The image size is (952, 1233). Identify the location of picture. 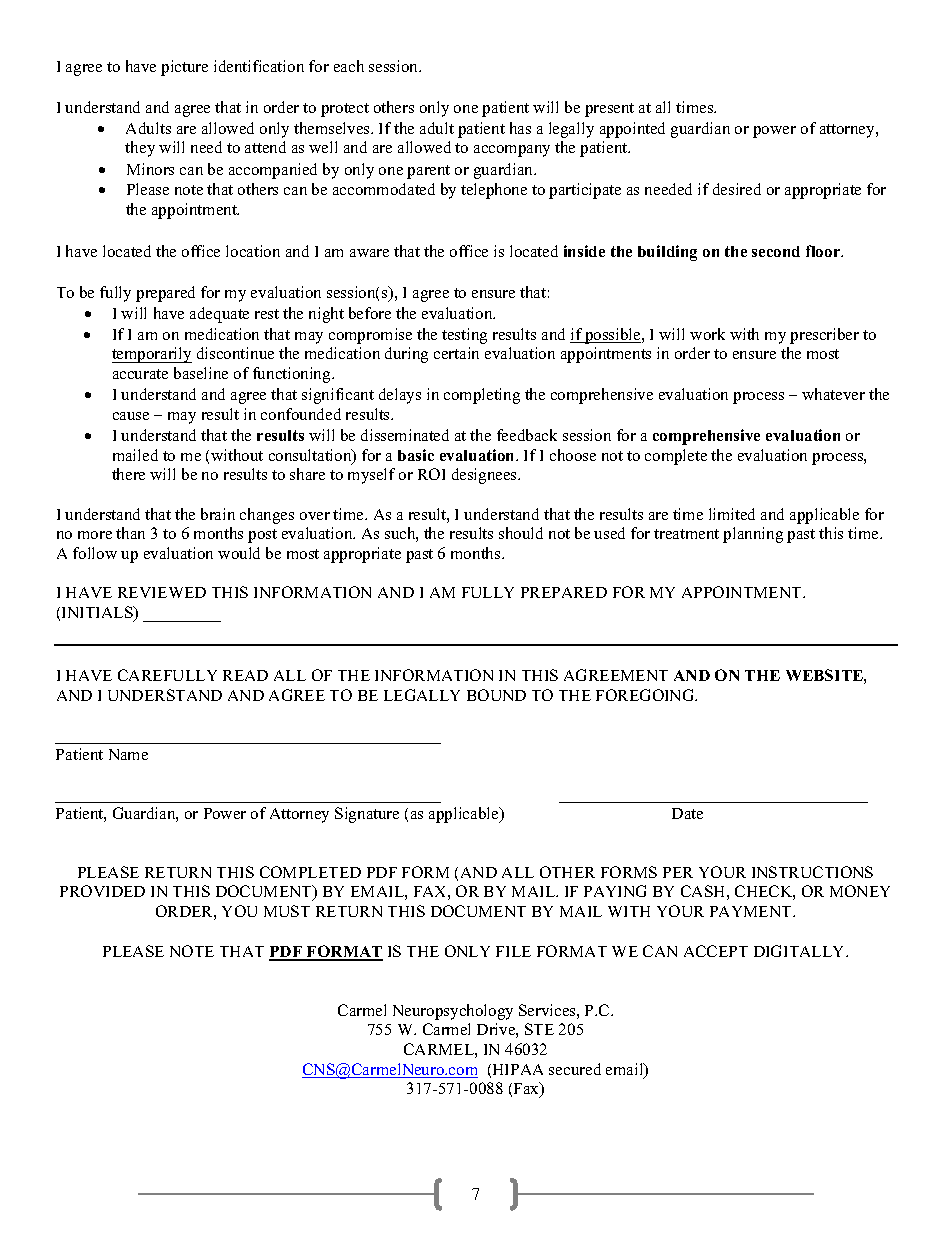
(184, 68).
